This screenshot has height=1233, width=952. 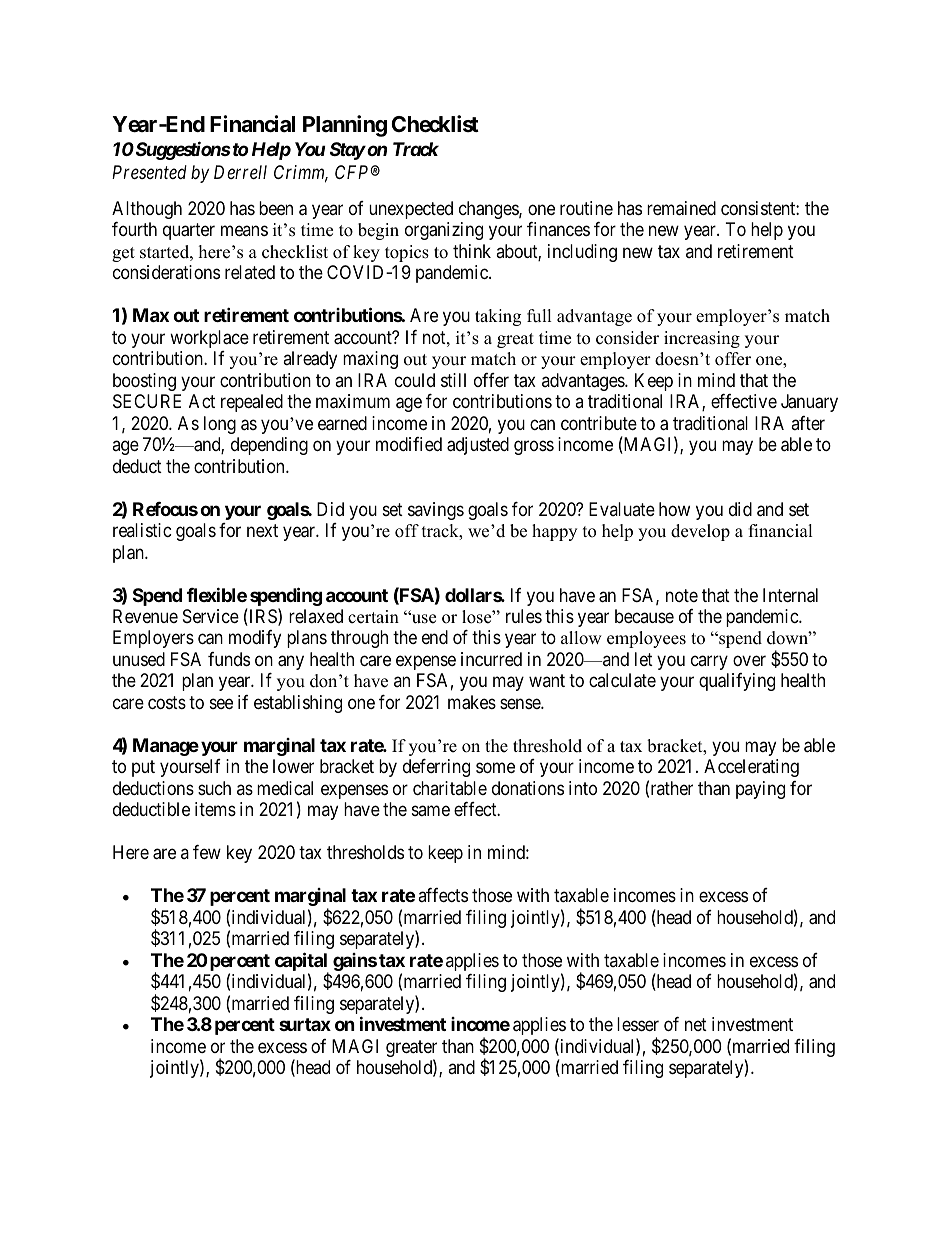 What do you see at coordinates (189, 232) in the screenshot?
I see `quarter` at bounding box center [189, 232].
